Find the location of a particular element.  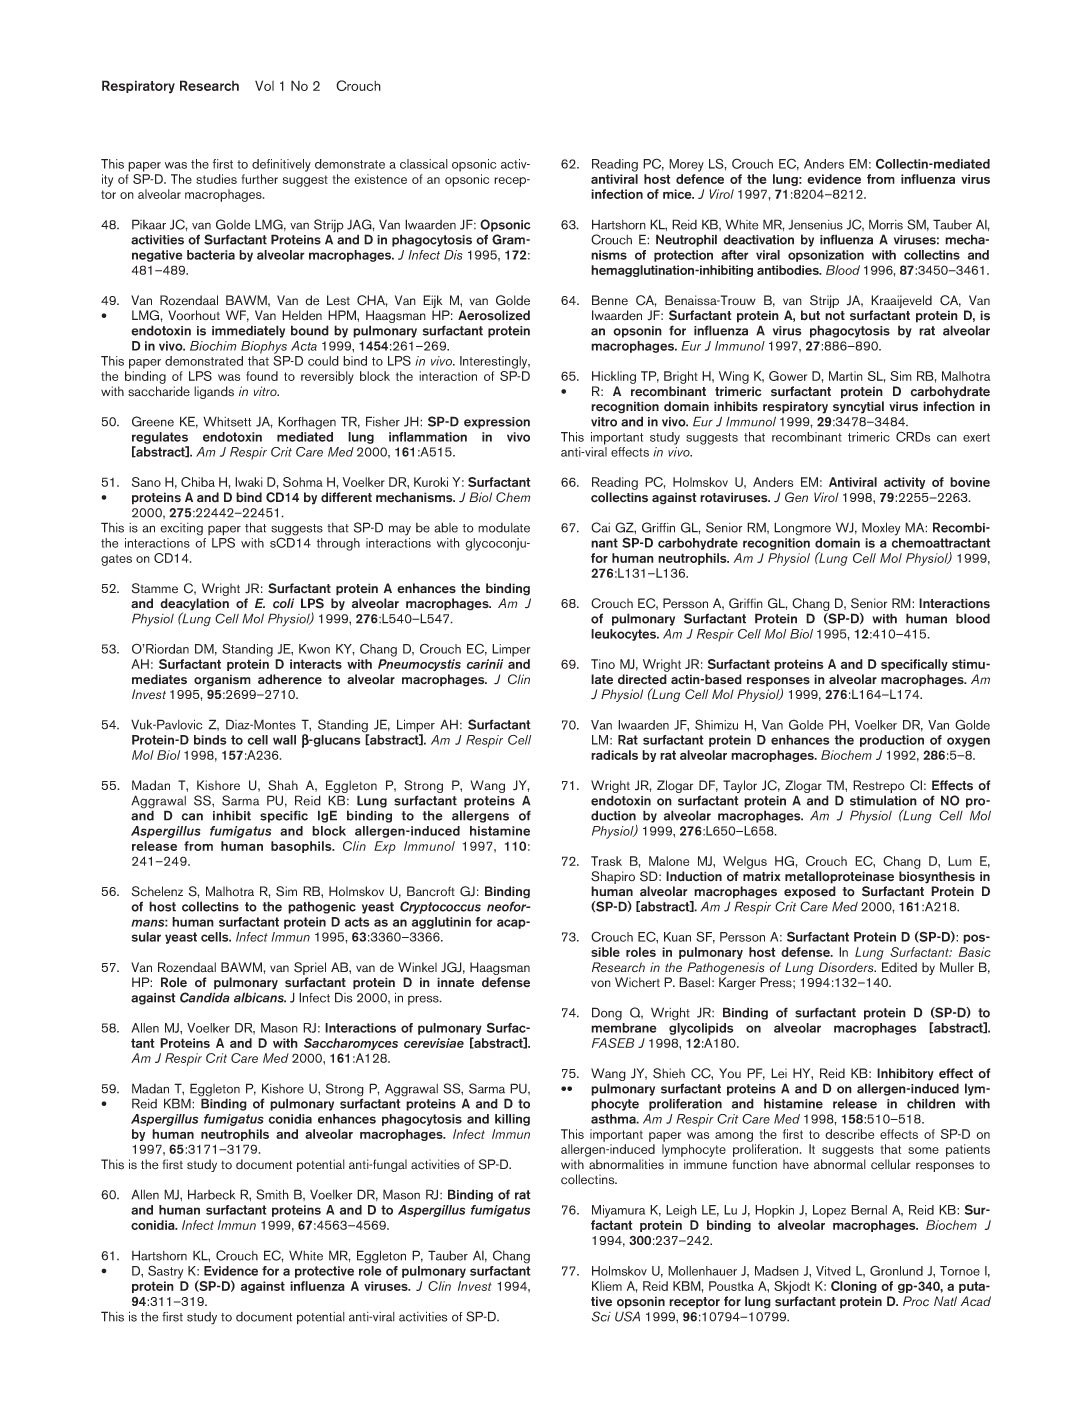

syncytial is located at coordinates (858, 407).
